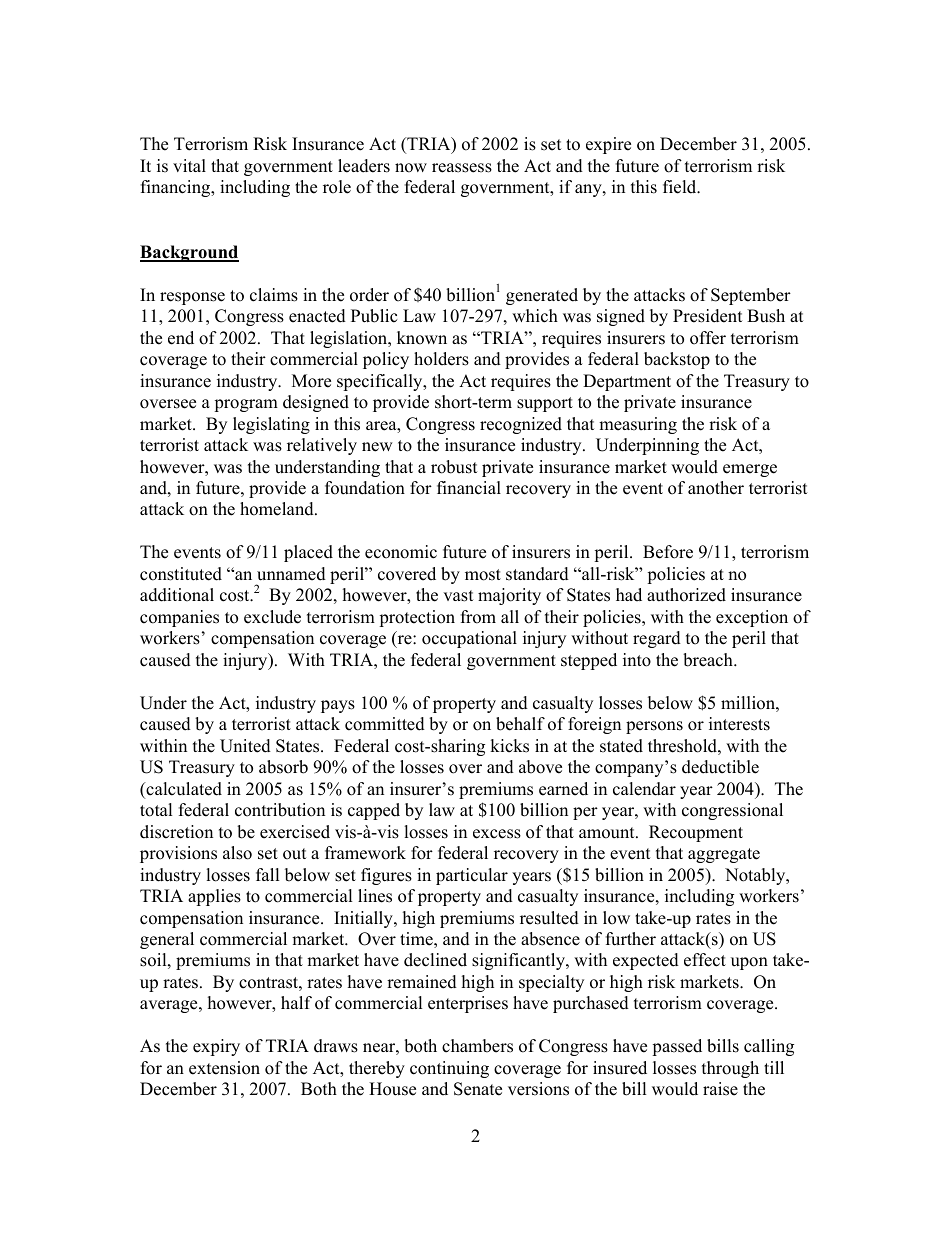  What do you see at coordinates (462, 168) in the image?
I see `reassess` at bounding box center [462, 168].
